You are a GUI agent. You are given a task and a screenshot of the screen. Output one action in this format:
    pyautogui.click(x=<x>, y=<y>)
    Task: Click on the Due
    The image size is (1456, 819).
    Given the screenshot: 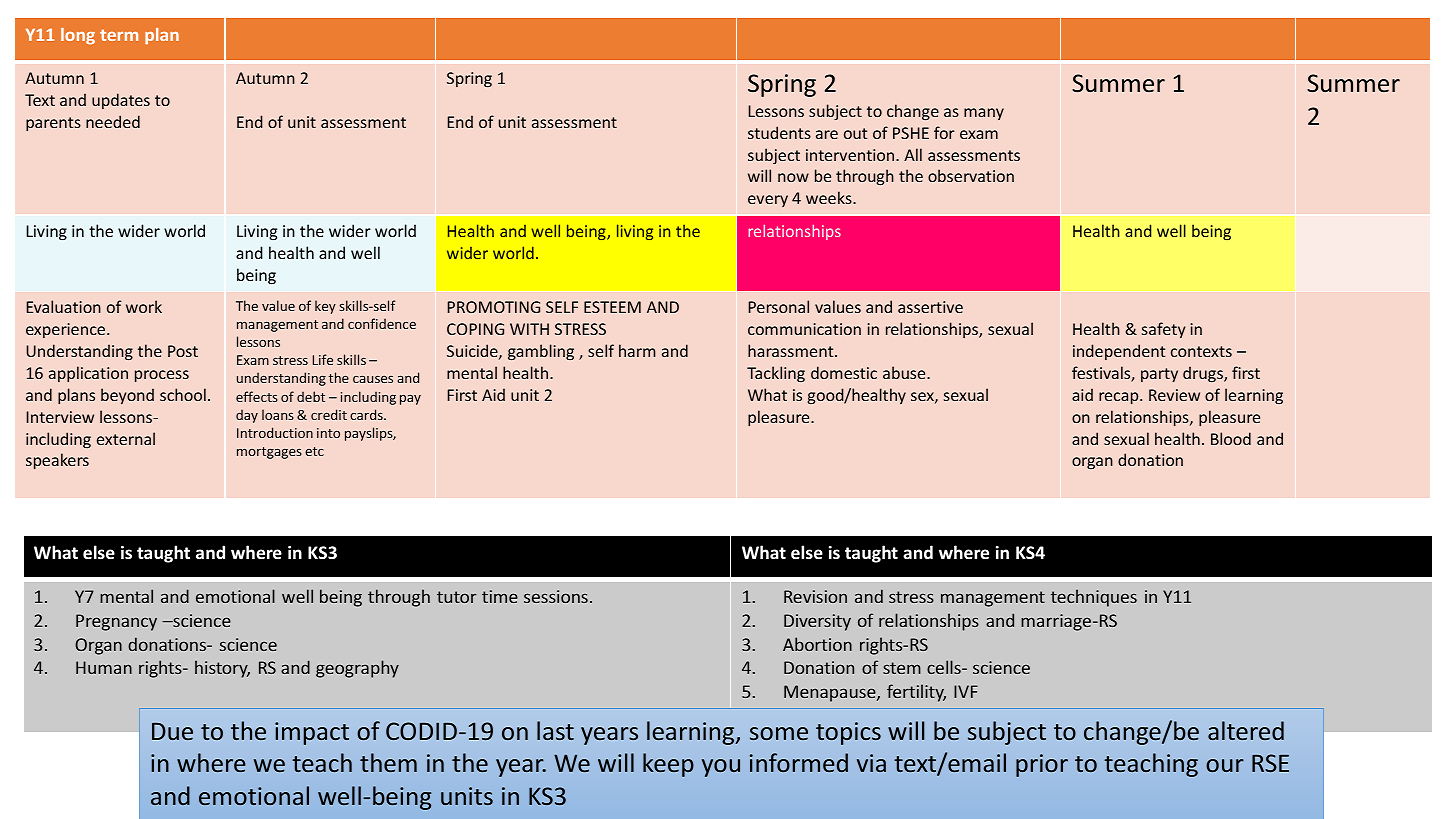 What is the action you would take?
    pyautogui.click(x=172, y=731)
